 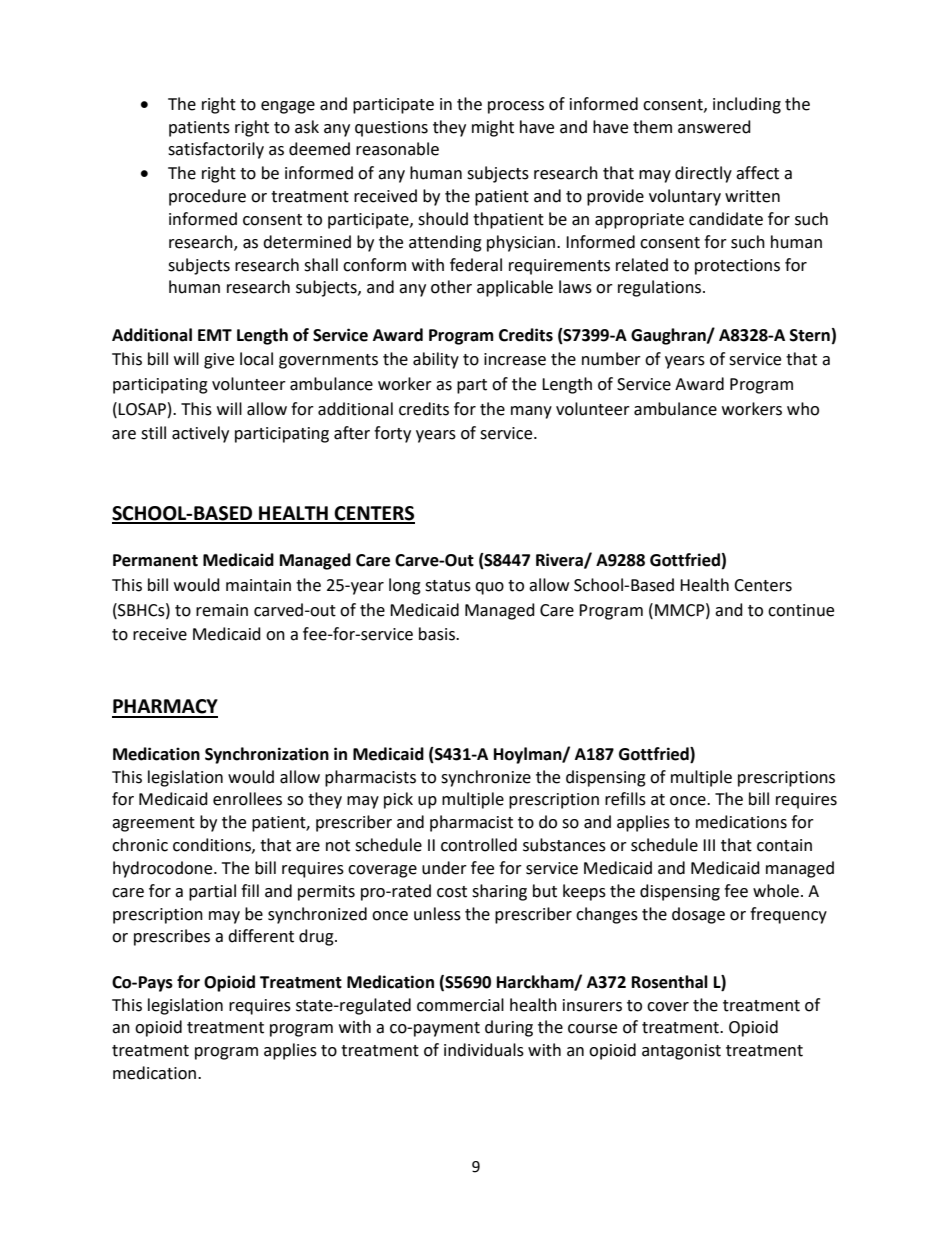 What do you see at coordinates (801, 610) in the screenshot?
I see `continue` at bounding box center [801, 610].
